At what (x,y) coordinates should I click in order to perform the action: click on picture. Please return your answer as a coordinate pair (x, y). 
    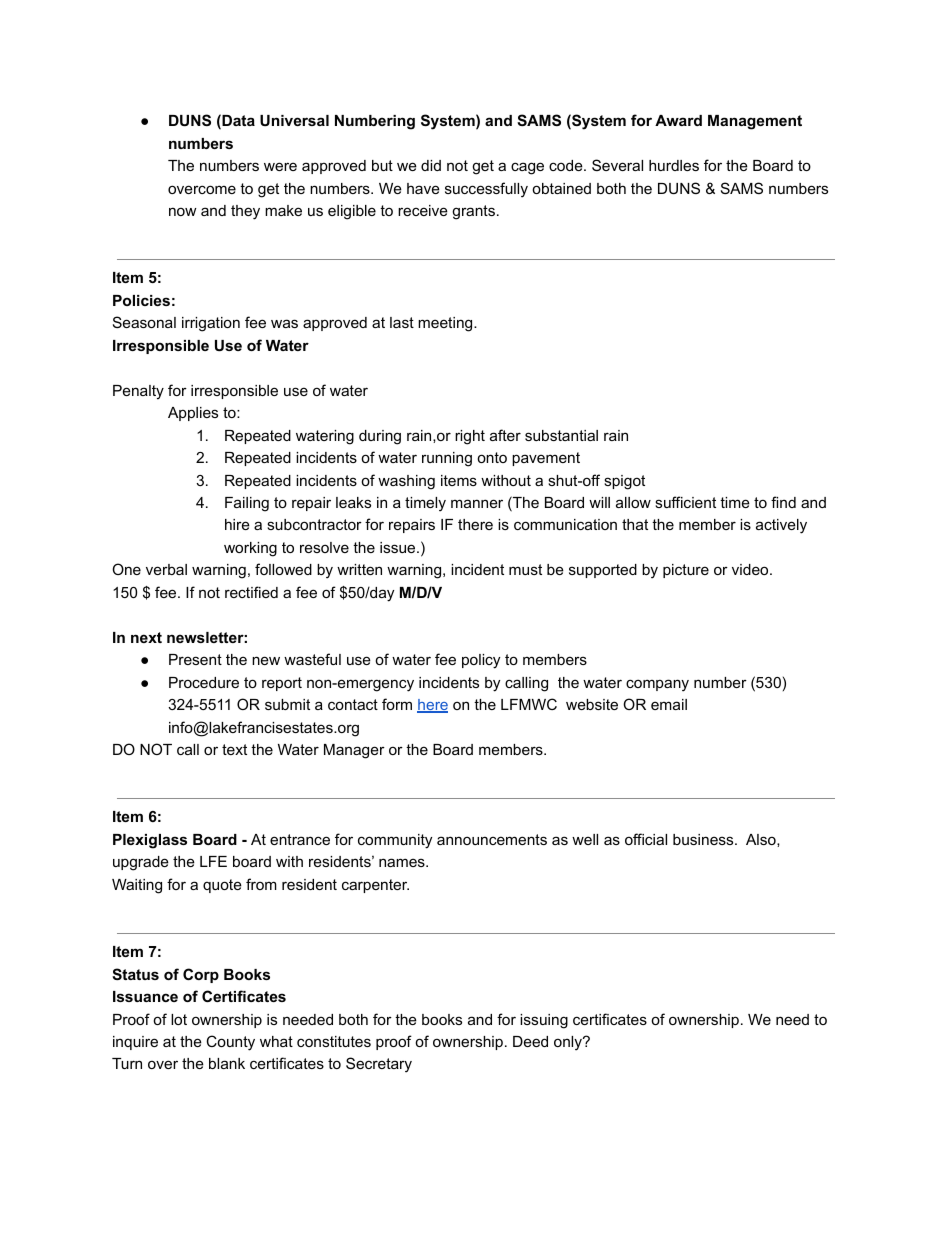
    Looking at the image, I should click on (686, 571).
